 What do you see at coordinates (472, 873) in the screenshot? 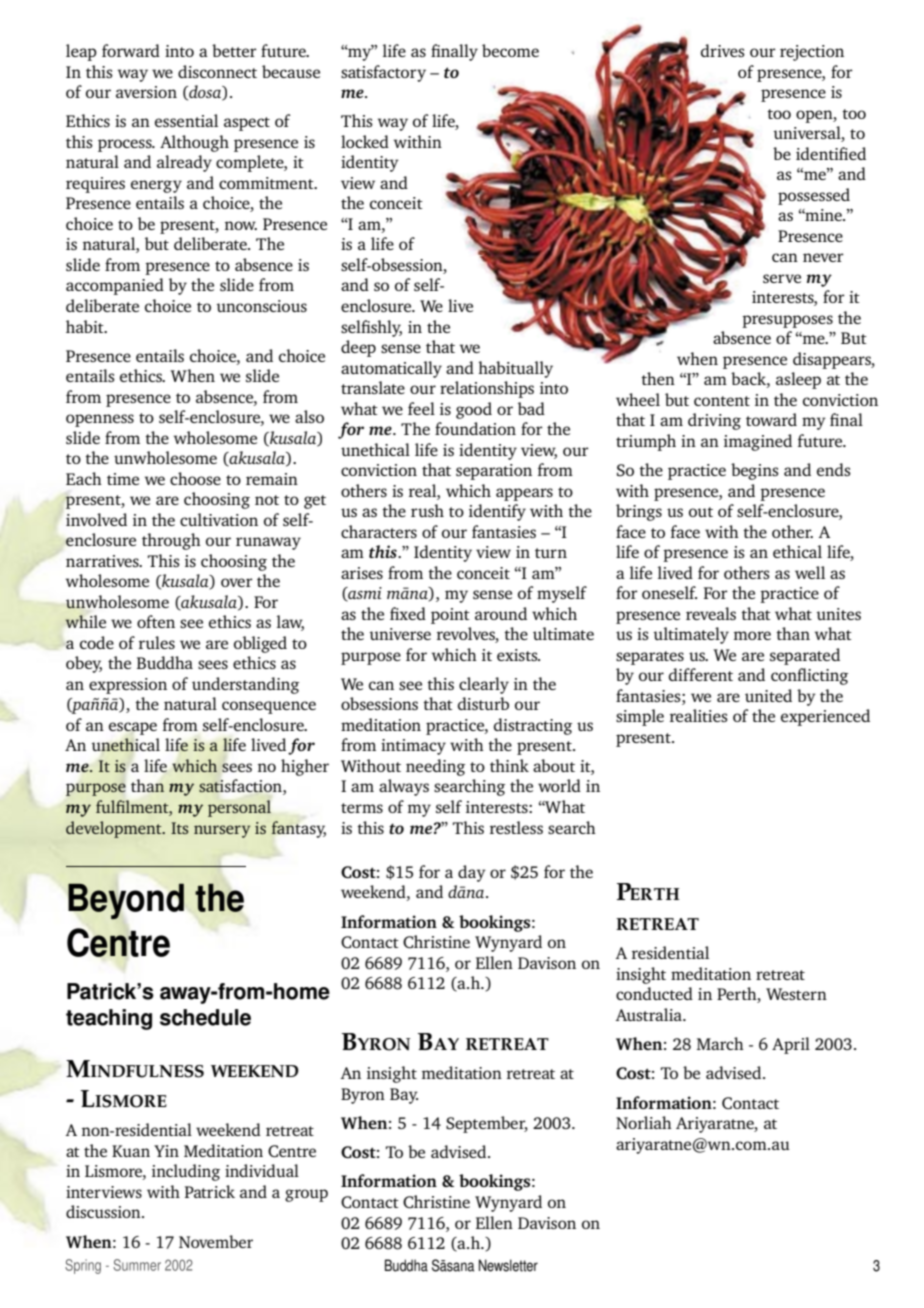
I see `day` at bounding box center [472, 873].
